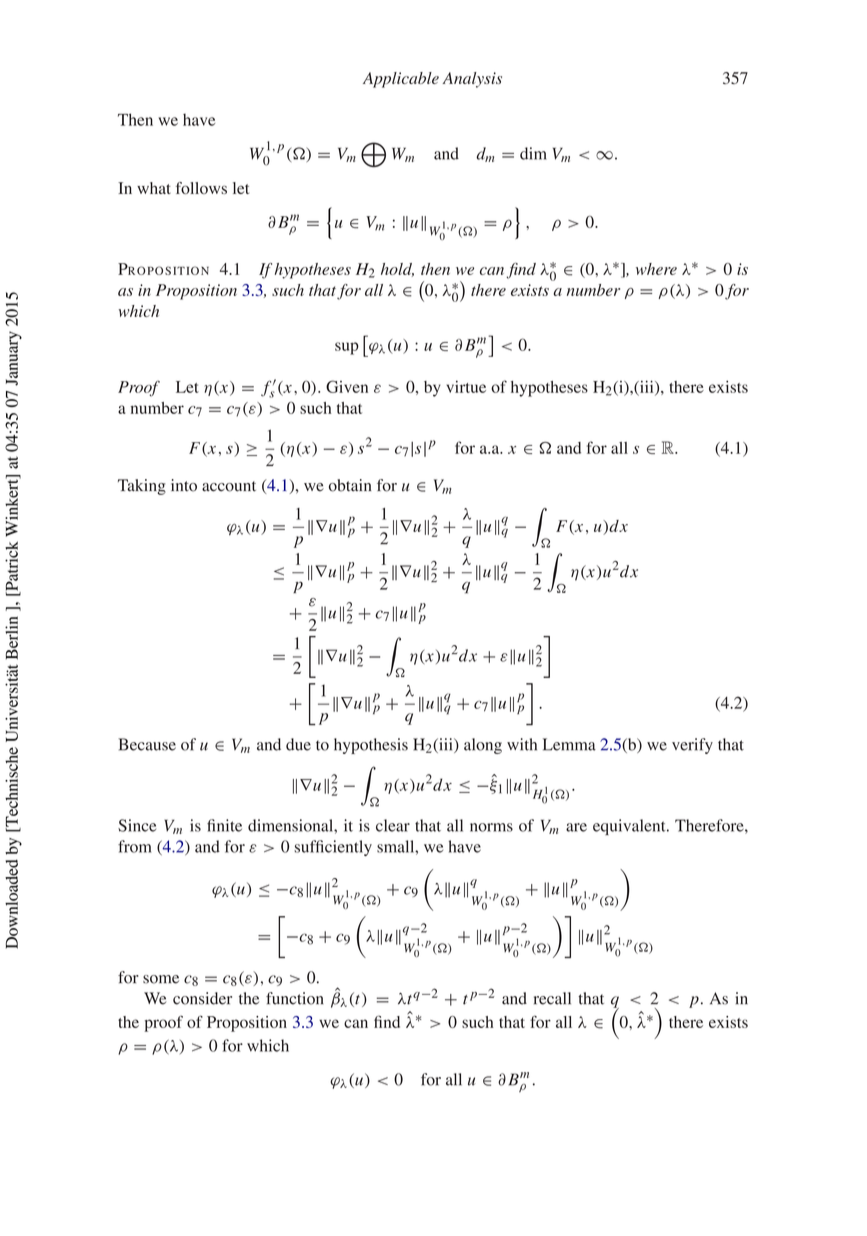 This page has height=1236, width=867. I want to click on Analysis, so click(472, 80).
